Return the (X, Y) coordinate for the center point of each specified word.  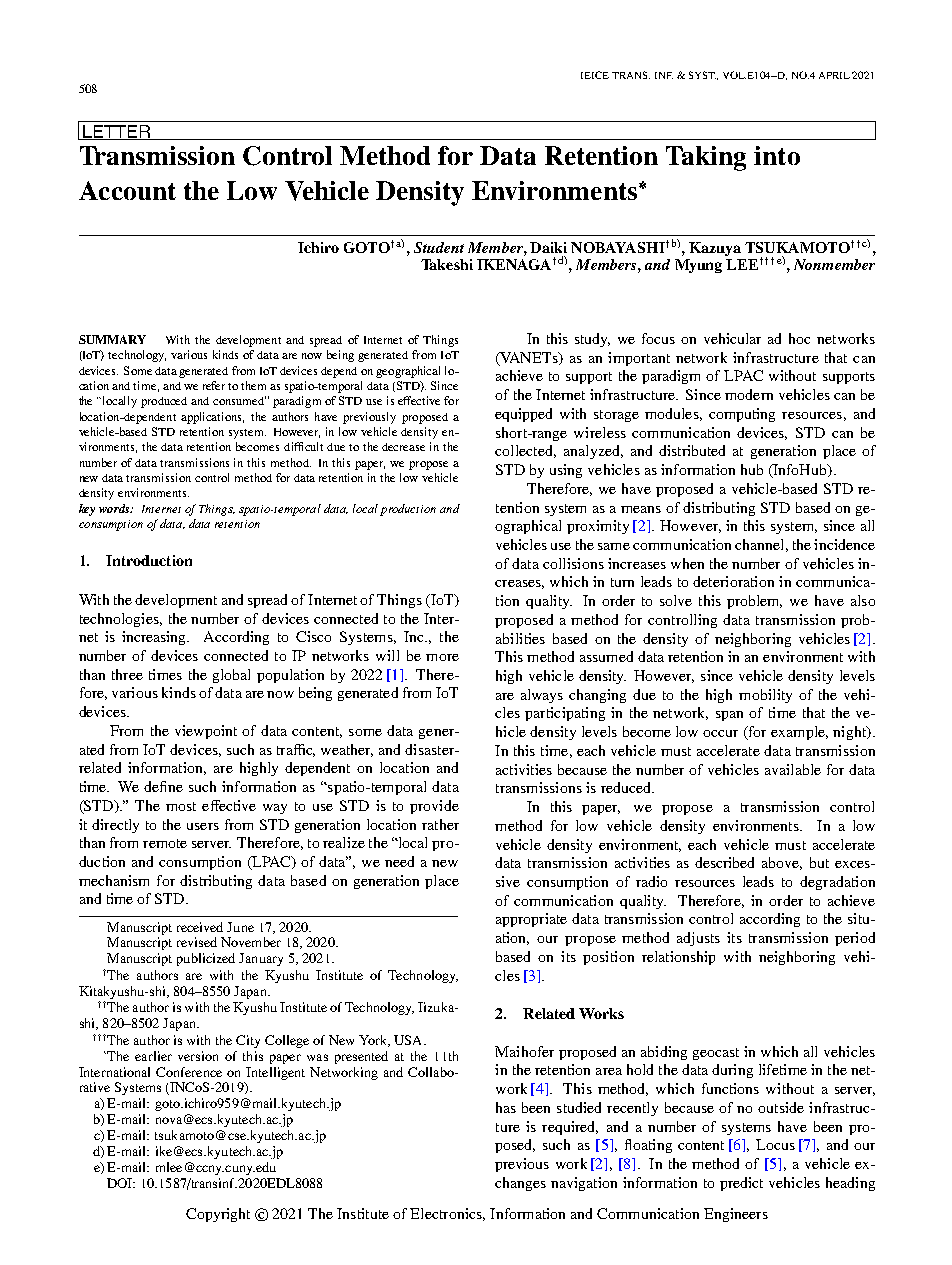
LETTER (116, 132)
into (777, 155)
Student (439, 247)
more (442, 657)
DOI (121, 1183)
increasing (155, 638)
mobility (765, 696)
